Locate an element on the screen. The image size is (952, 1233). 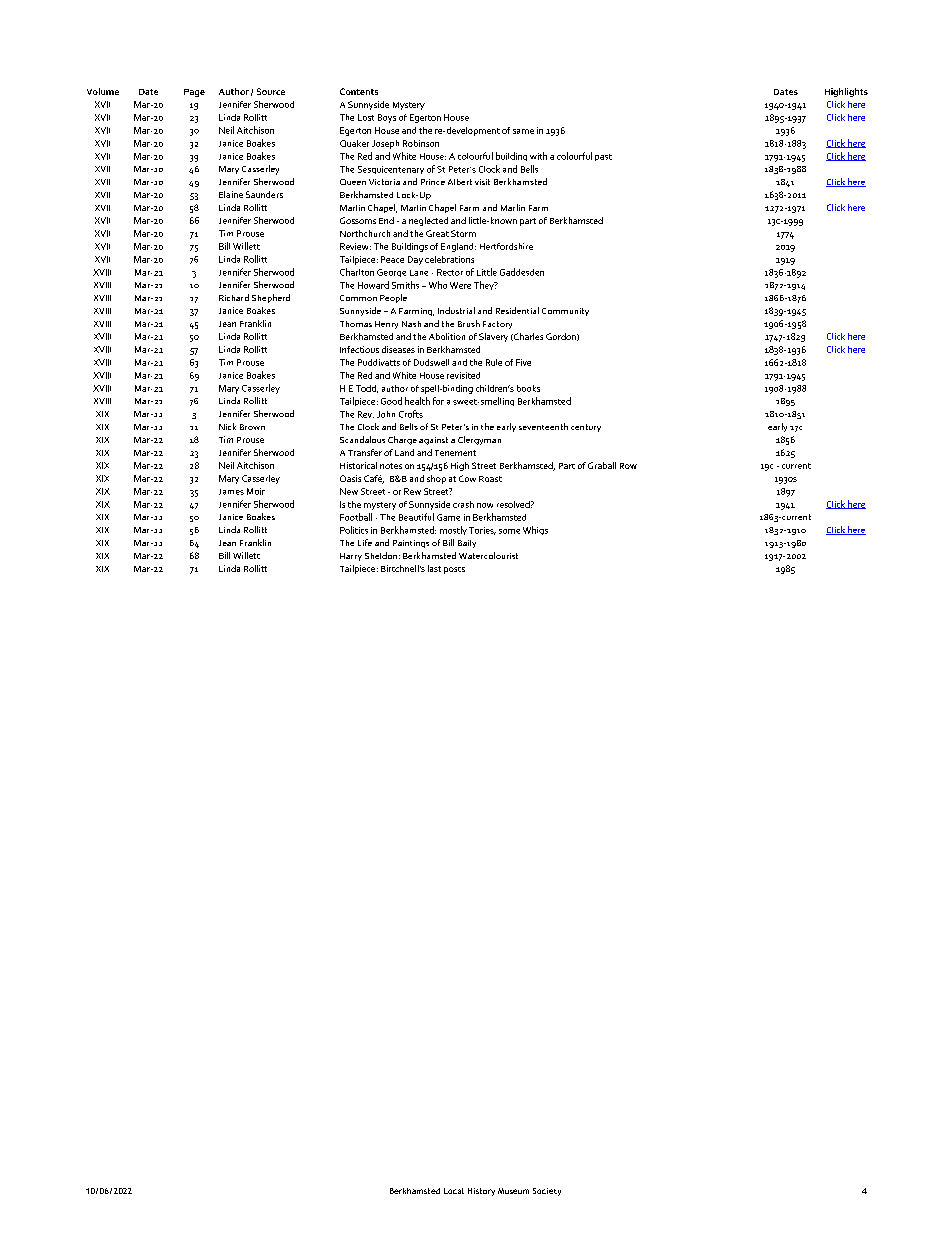
same is located at coordinates (523, 131).
